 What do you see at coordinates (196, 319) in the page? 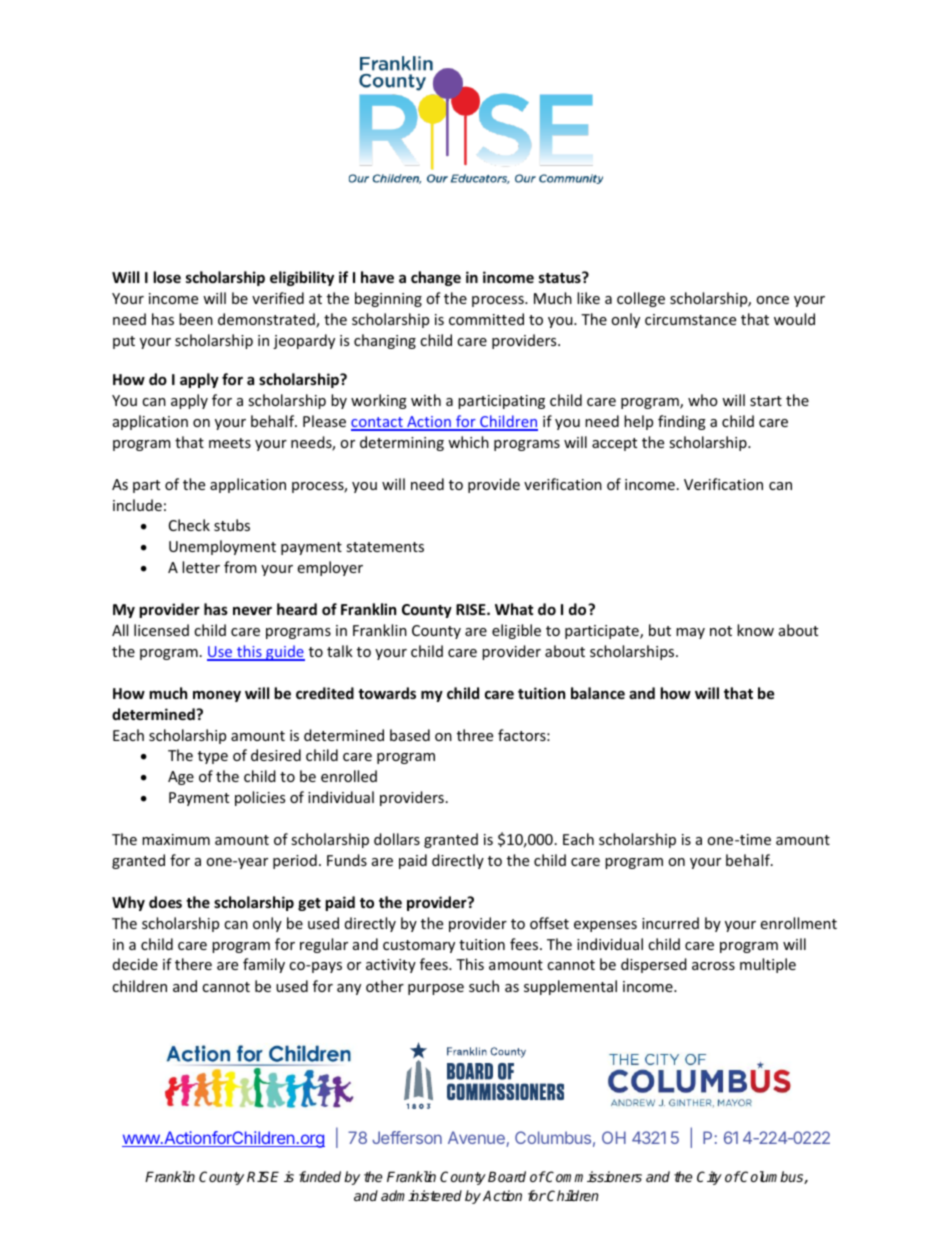
I see `been` at bounding box center [196, 319].
